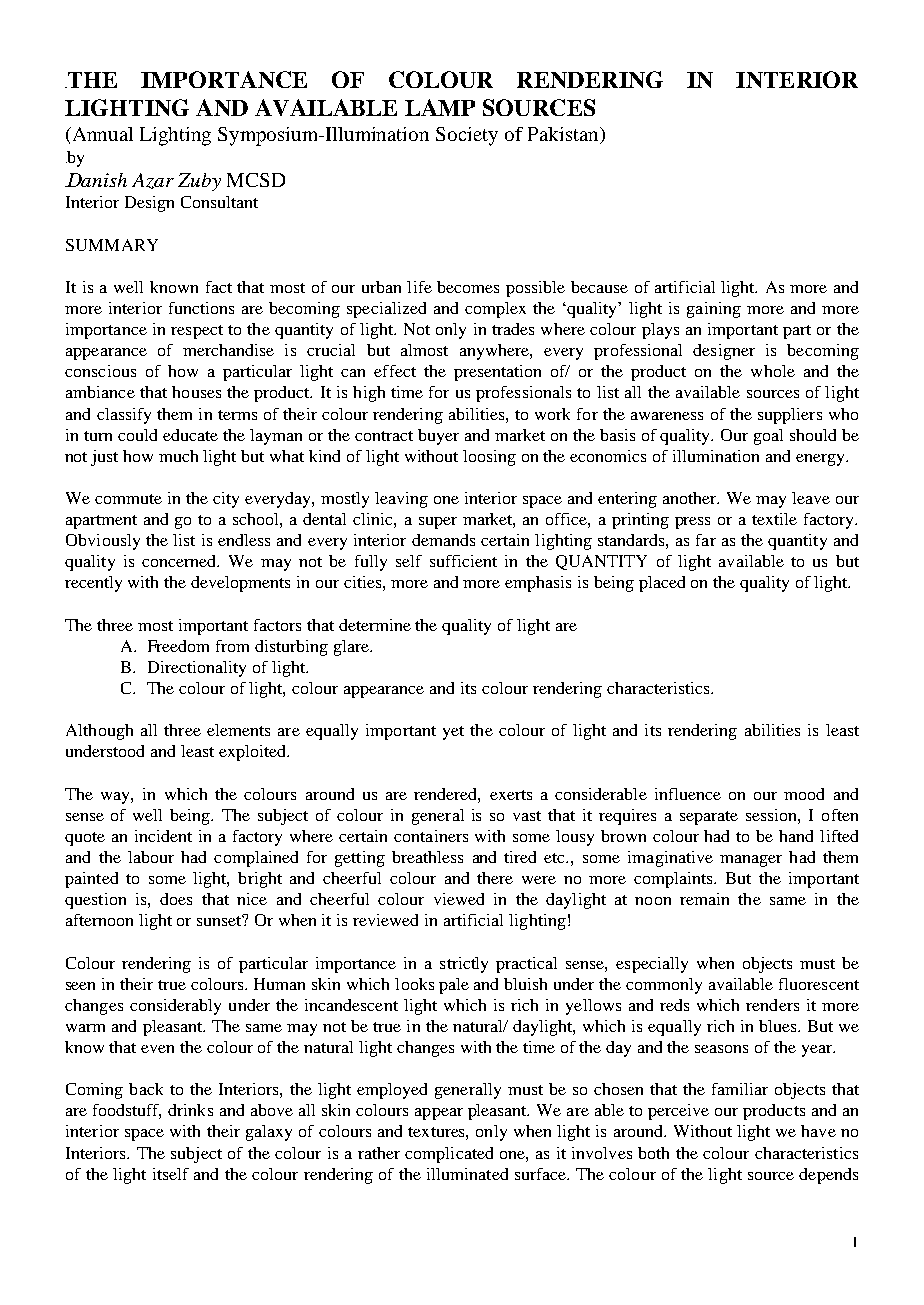 Image resolution: width=924 pixels, height=1305 pixels. I want to click on Azar, so click(153, 181).
